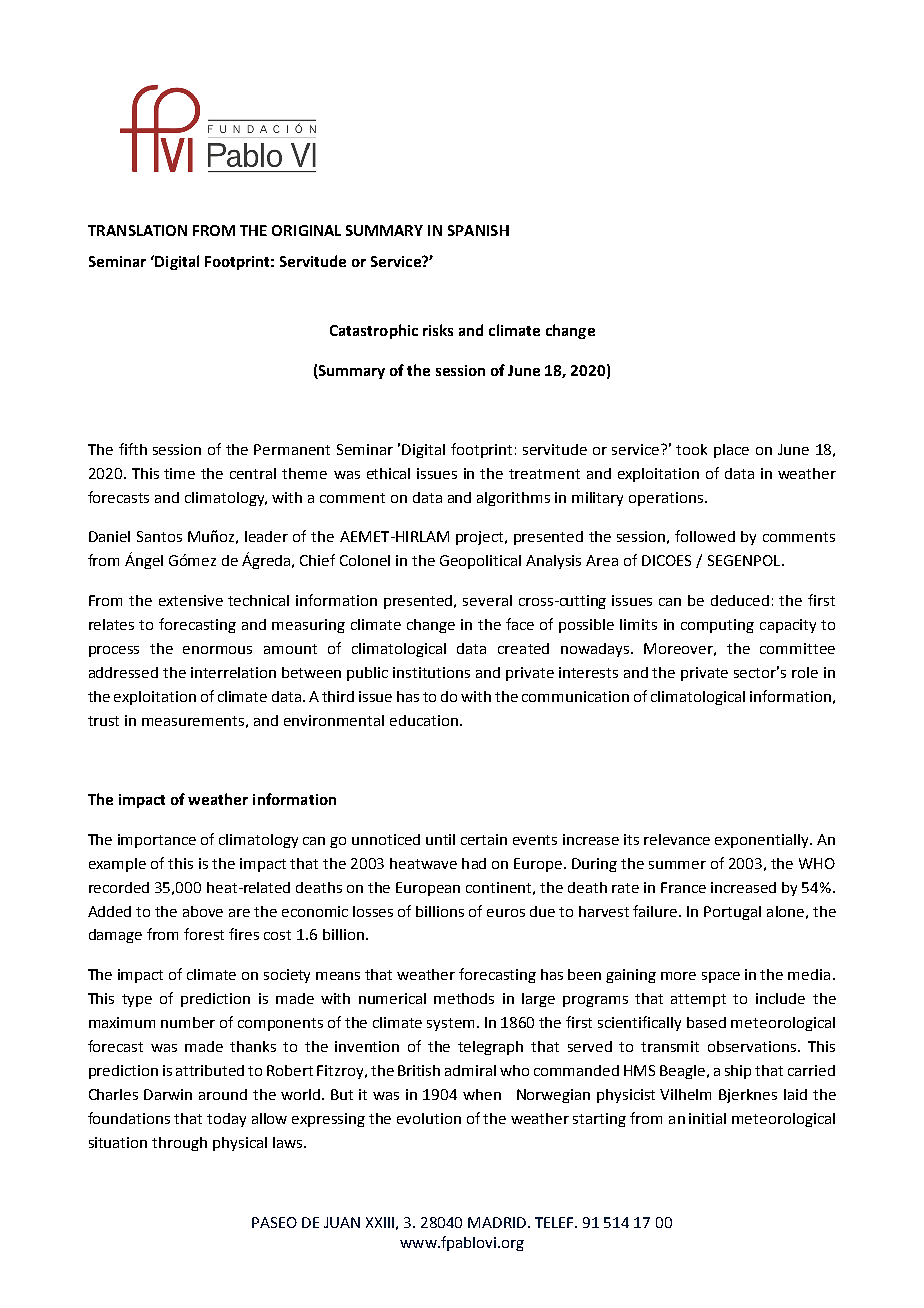 This screenshot has height=1308, width=924. I want to click on enormous, so click(217, 650).
